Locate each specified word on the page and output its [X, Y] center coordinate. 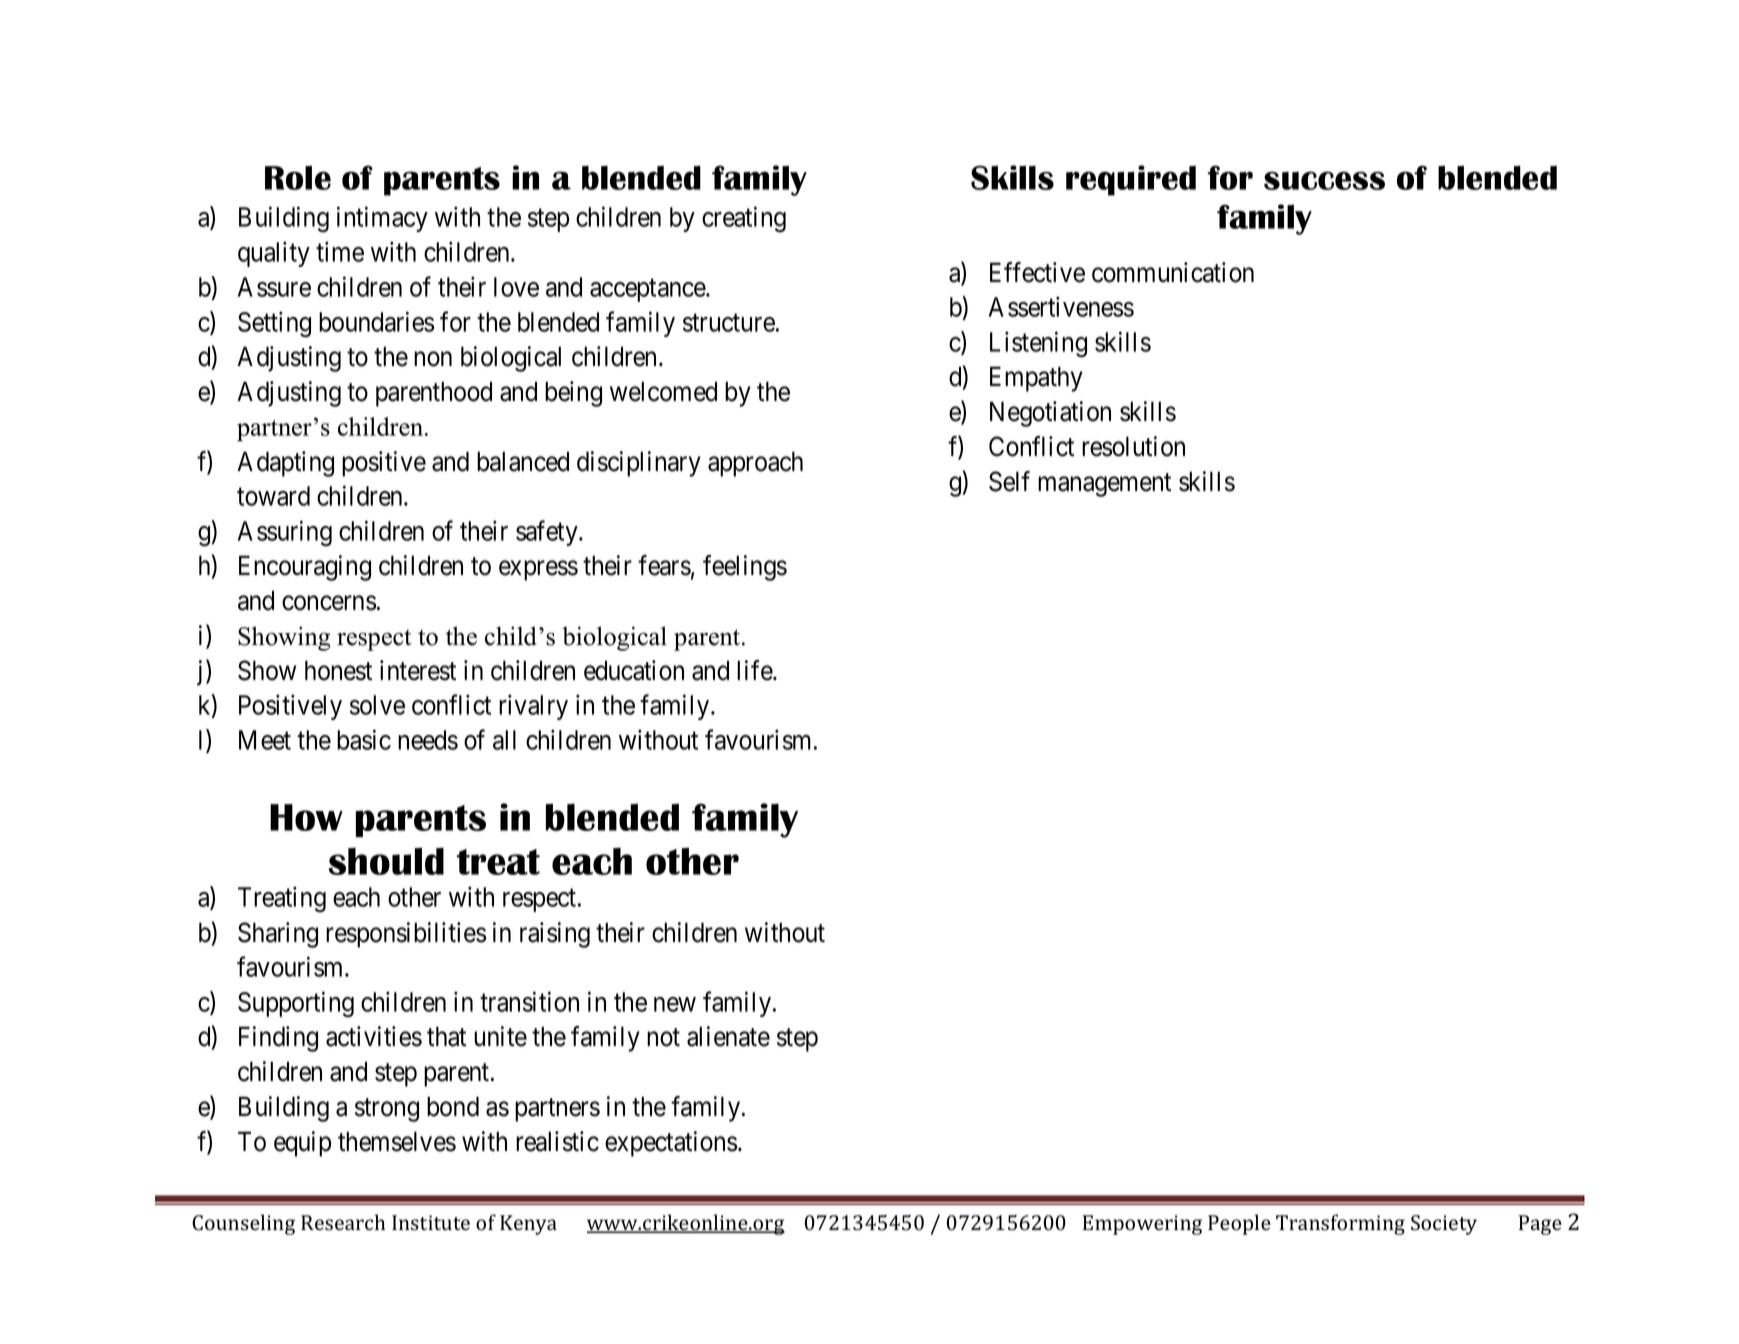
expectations [671, 1144]
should [386, 861]
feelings [745, 568]
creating [744, 219]
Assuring [285, 533]
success [1324, 180]
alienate [728, 1036]
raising [555, 935]
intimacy [382, 219]
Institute [431, 1223]
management [1104, 485]
